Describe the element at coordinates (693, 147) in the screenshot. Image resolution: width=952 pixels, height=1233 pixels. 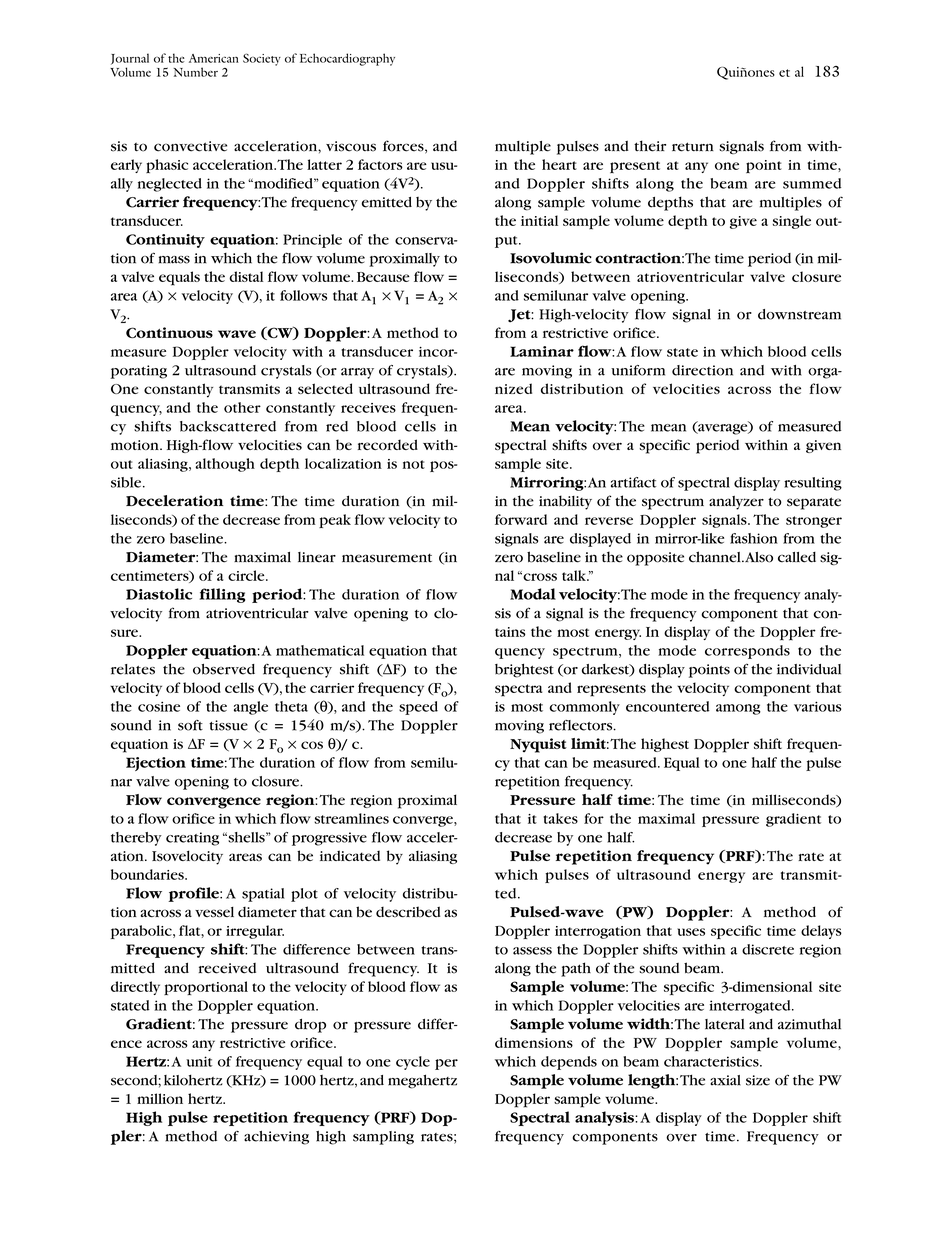
I see `return` at that location.
